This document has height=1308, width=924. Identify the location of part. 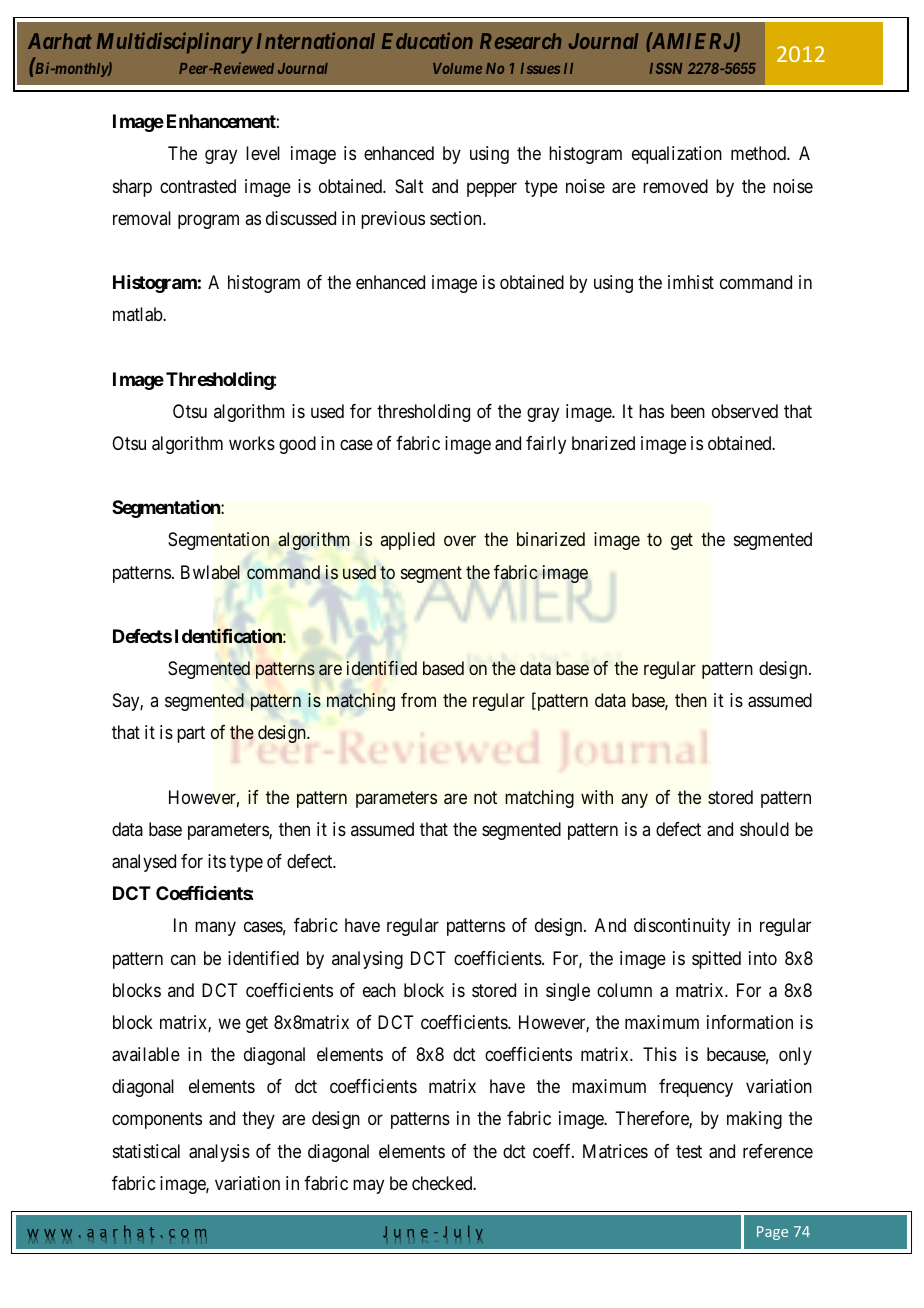
(191, 735).
